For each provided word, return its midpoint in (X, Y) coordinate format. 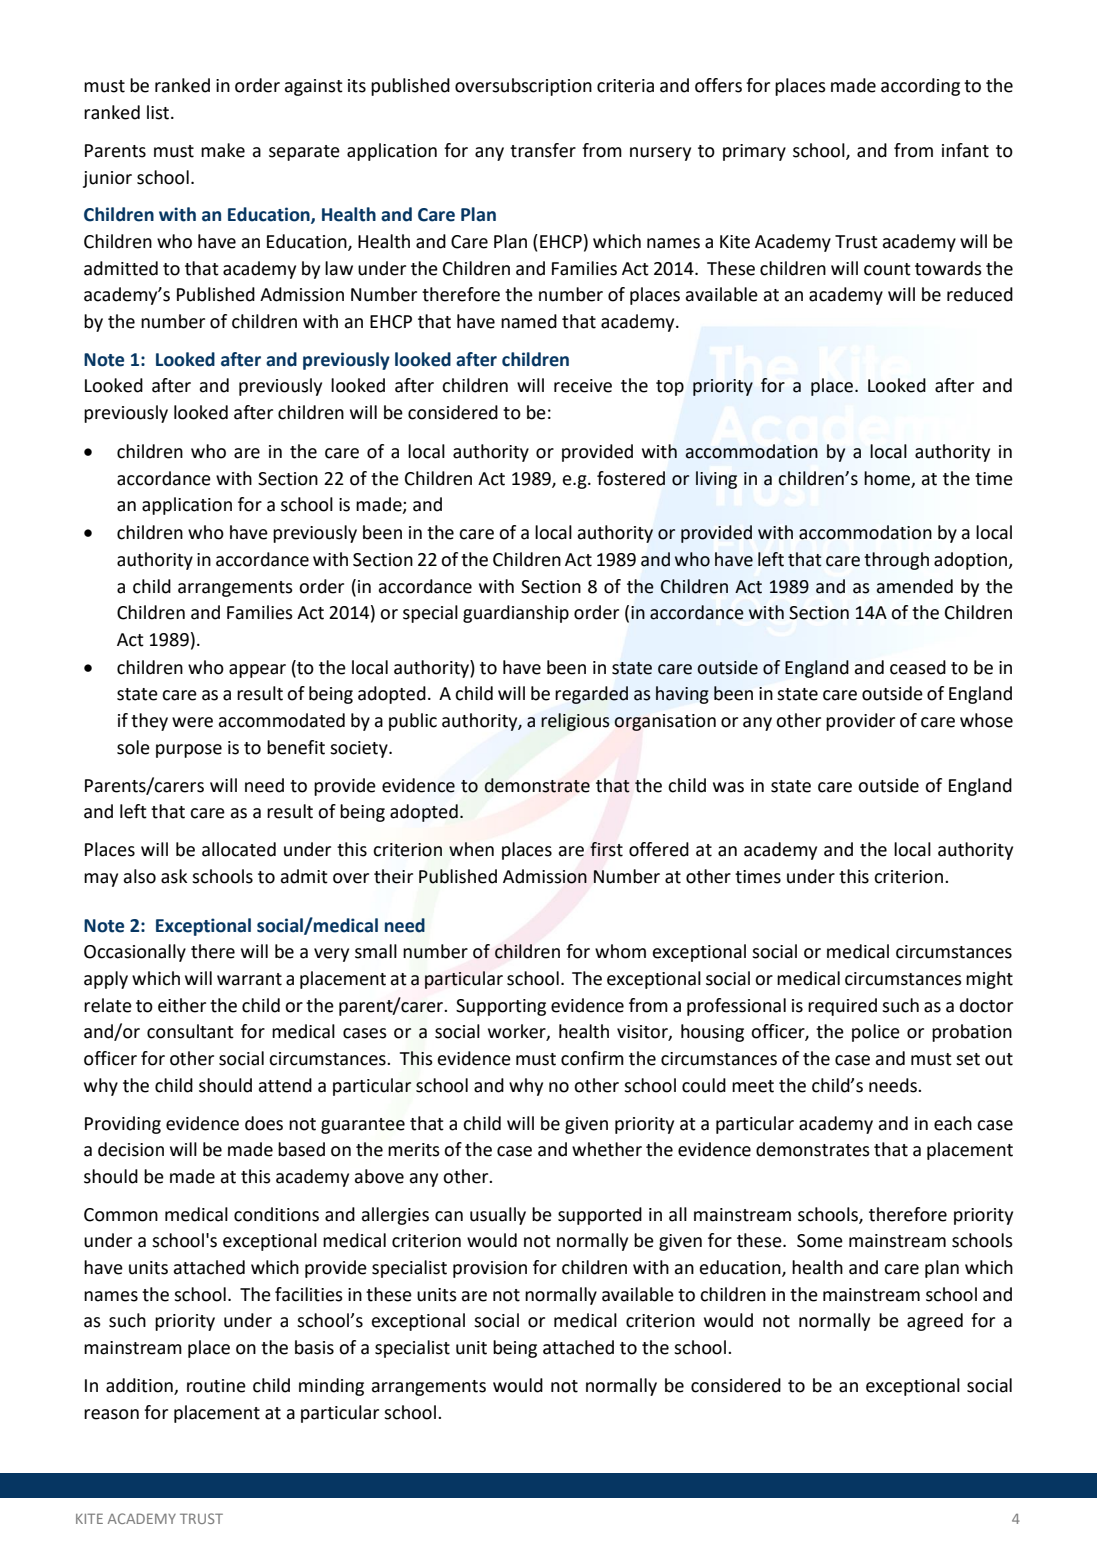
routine (216, 1386)
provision (490, 1269)
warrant (249, 979)
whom (620, 951)
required (842, 1007)
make (223, 150)
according (920, 87)
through (896, 561)
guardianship (516, 614)
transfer (543, 150)
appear (257, 671)
